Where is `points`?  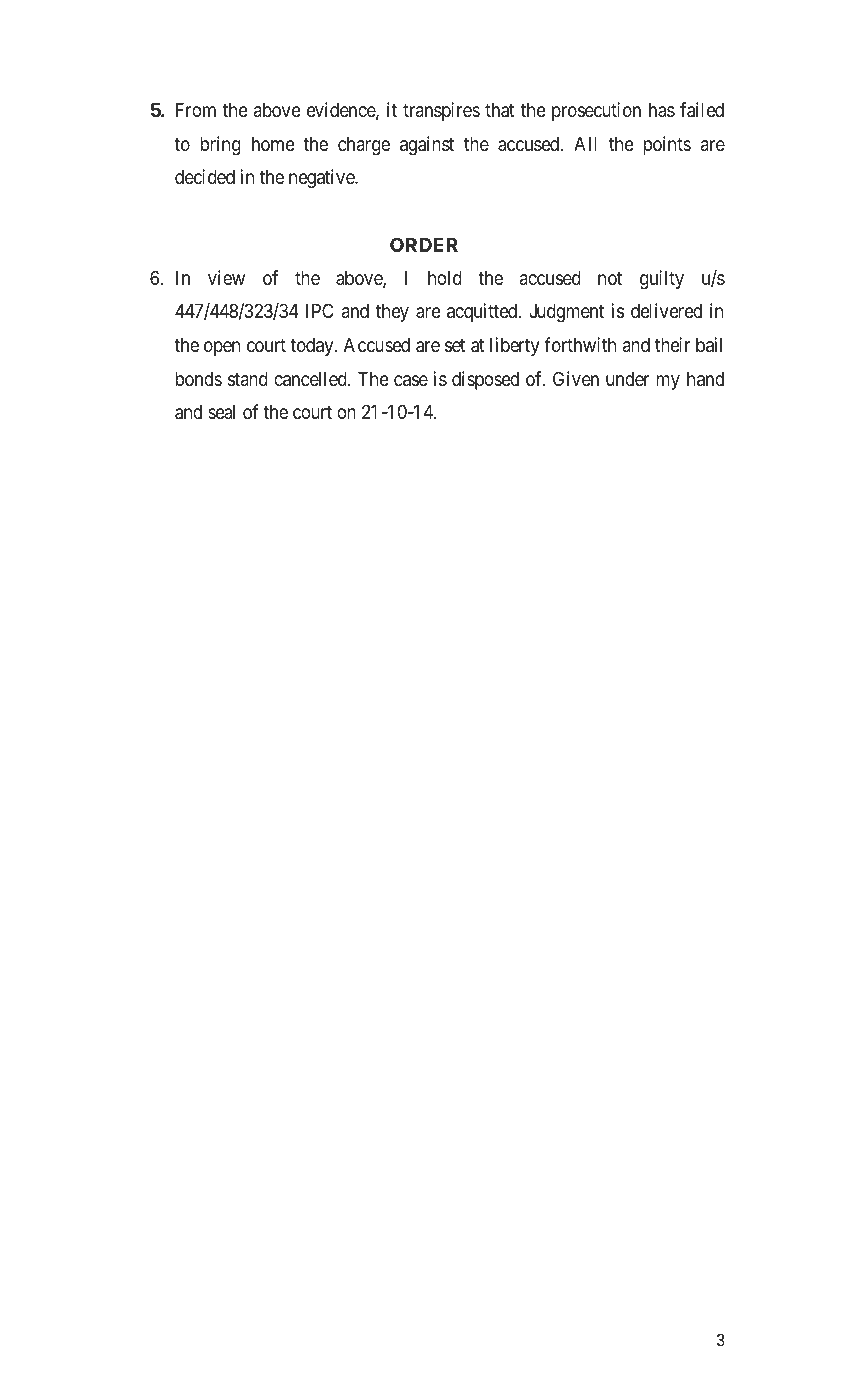
points is located at coordinates (667, 145).
